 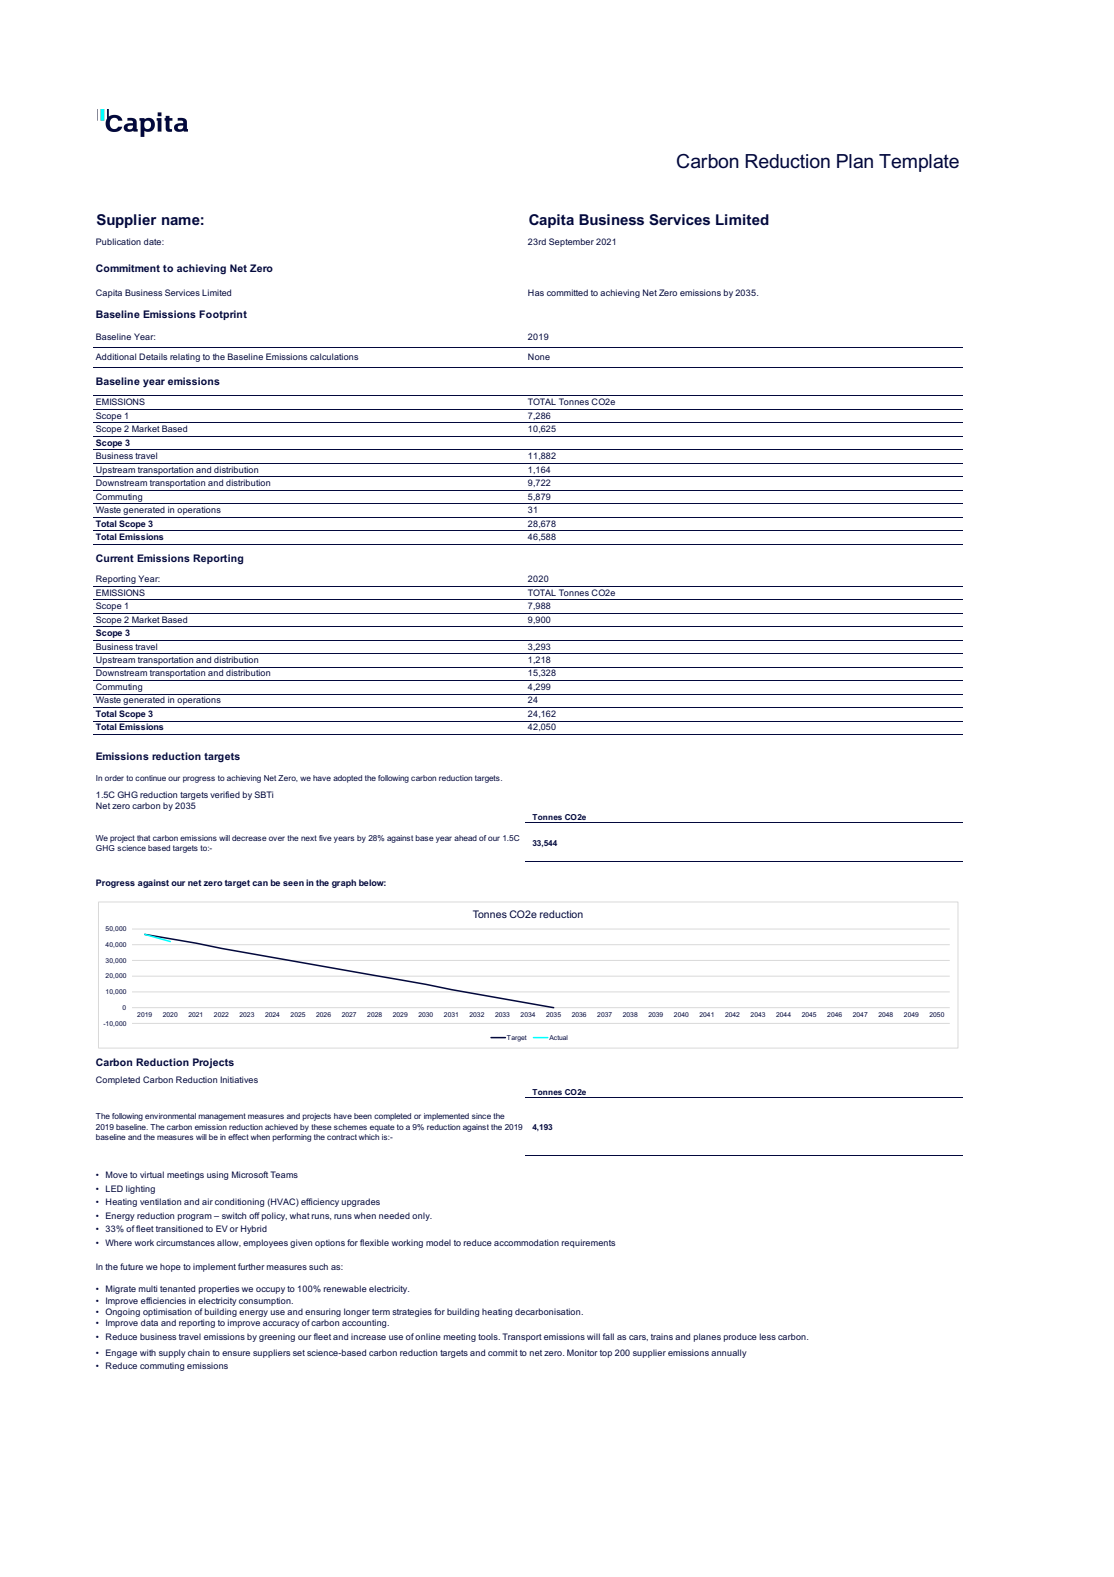 I want to click on Publication, so click(x=118, y=241).
